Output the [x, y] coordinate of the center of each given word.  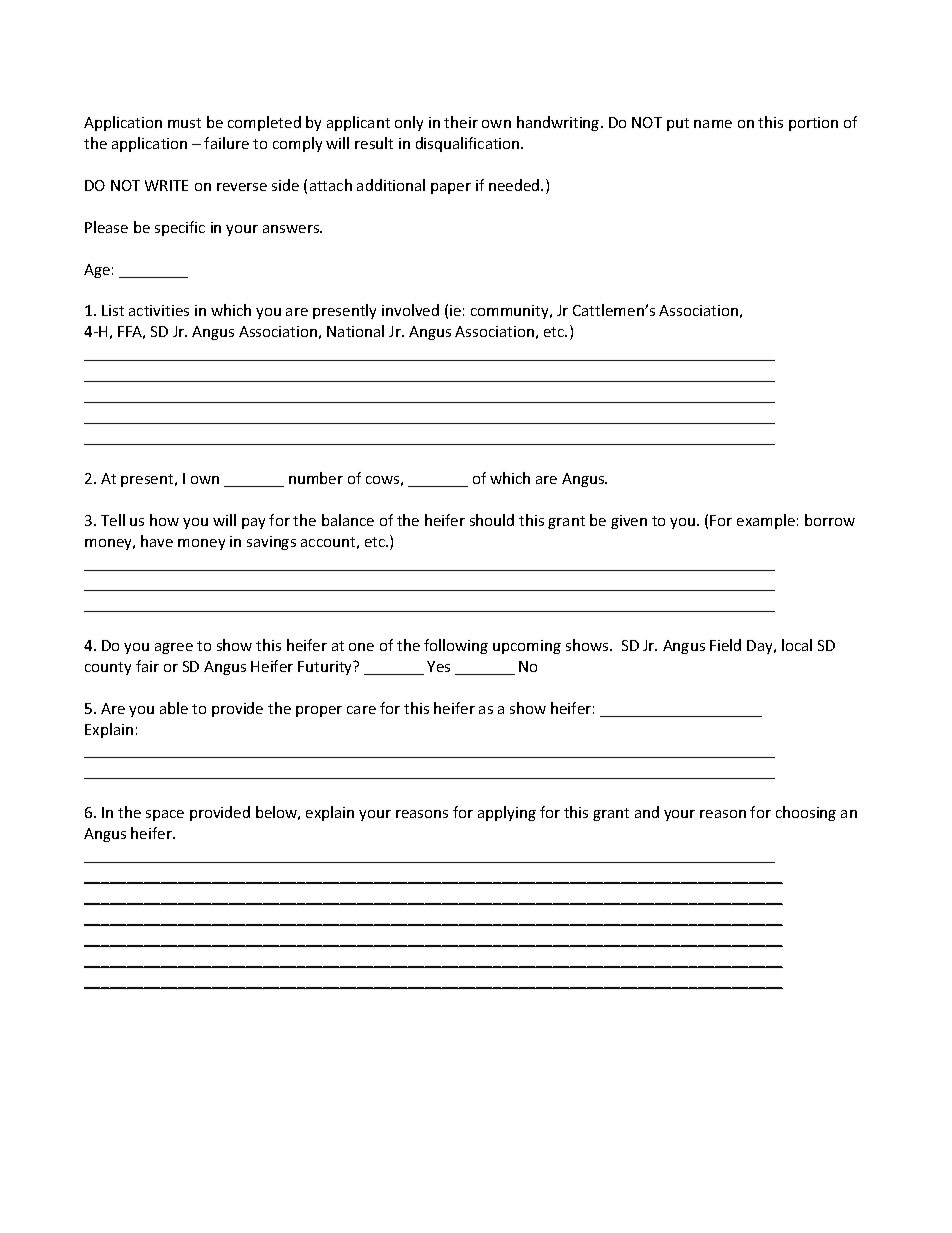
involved [410, 310]
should [492, 520]
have [157, 541]
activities [159, 310]
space [165, 815]
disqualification [469, 144]
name [713, 124]
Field [725, 645]
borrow [830, 520]
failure [226, 143]
